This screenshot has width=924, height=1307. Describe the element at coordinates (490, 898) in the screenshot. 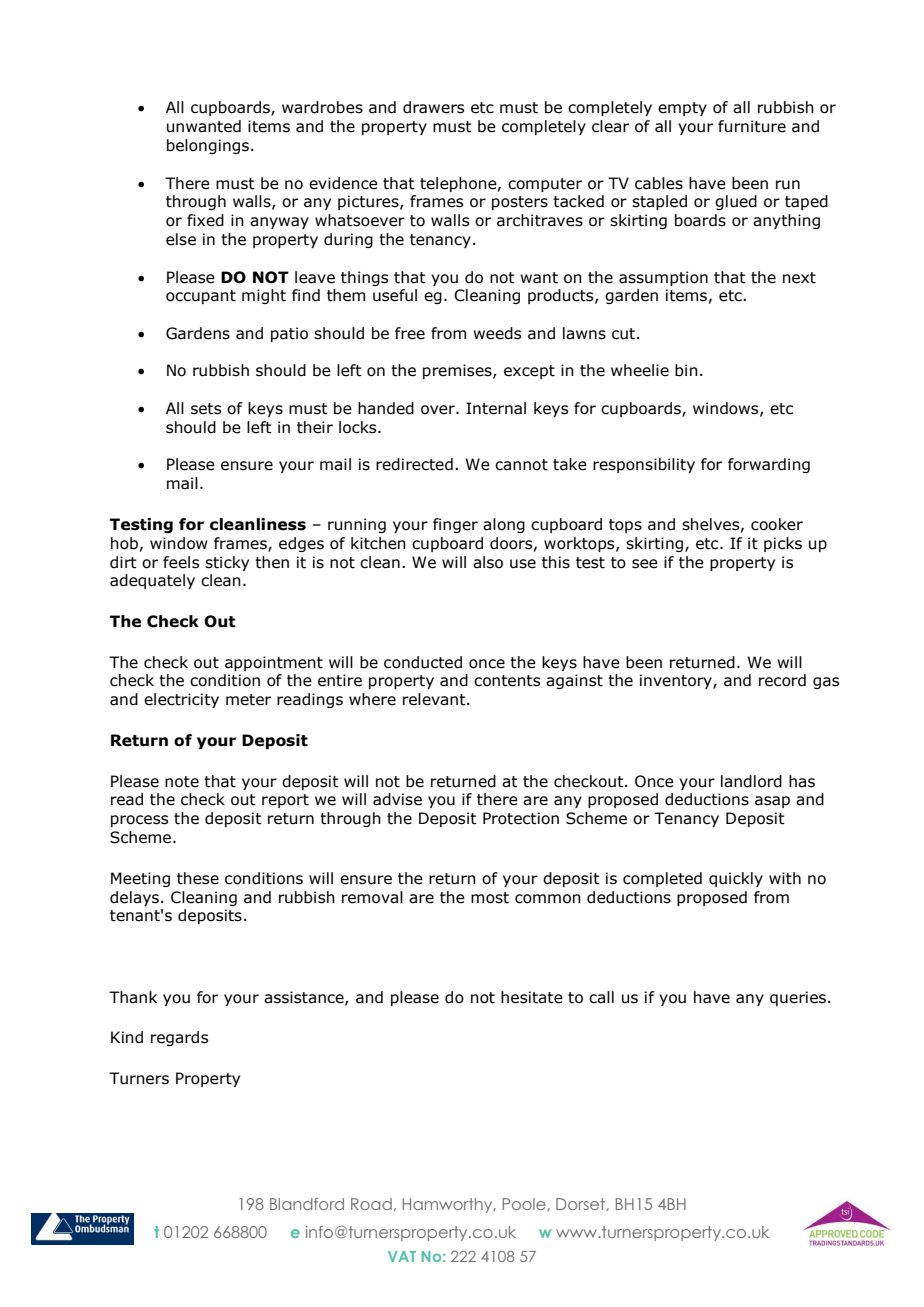

I see `most` at that location.
